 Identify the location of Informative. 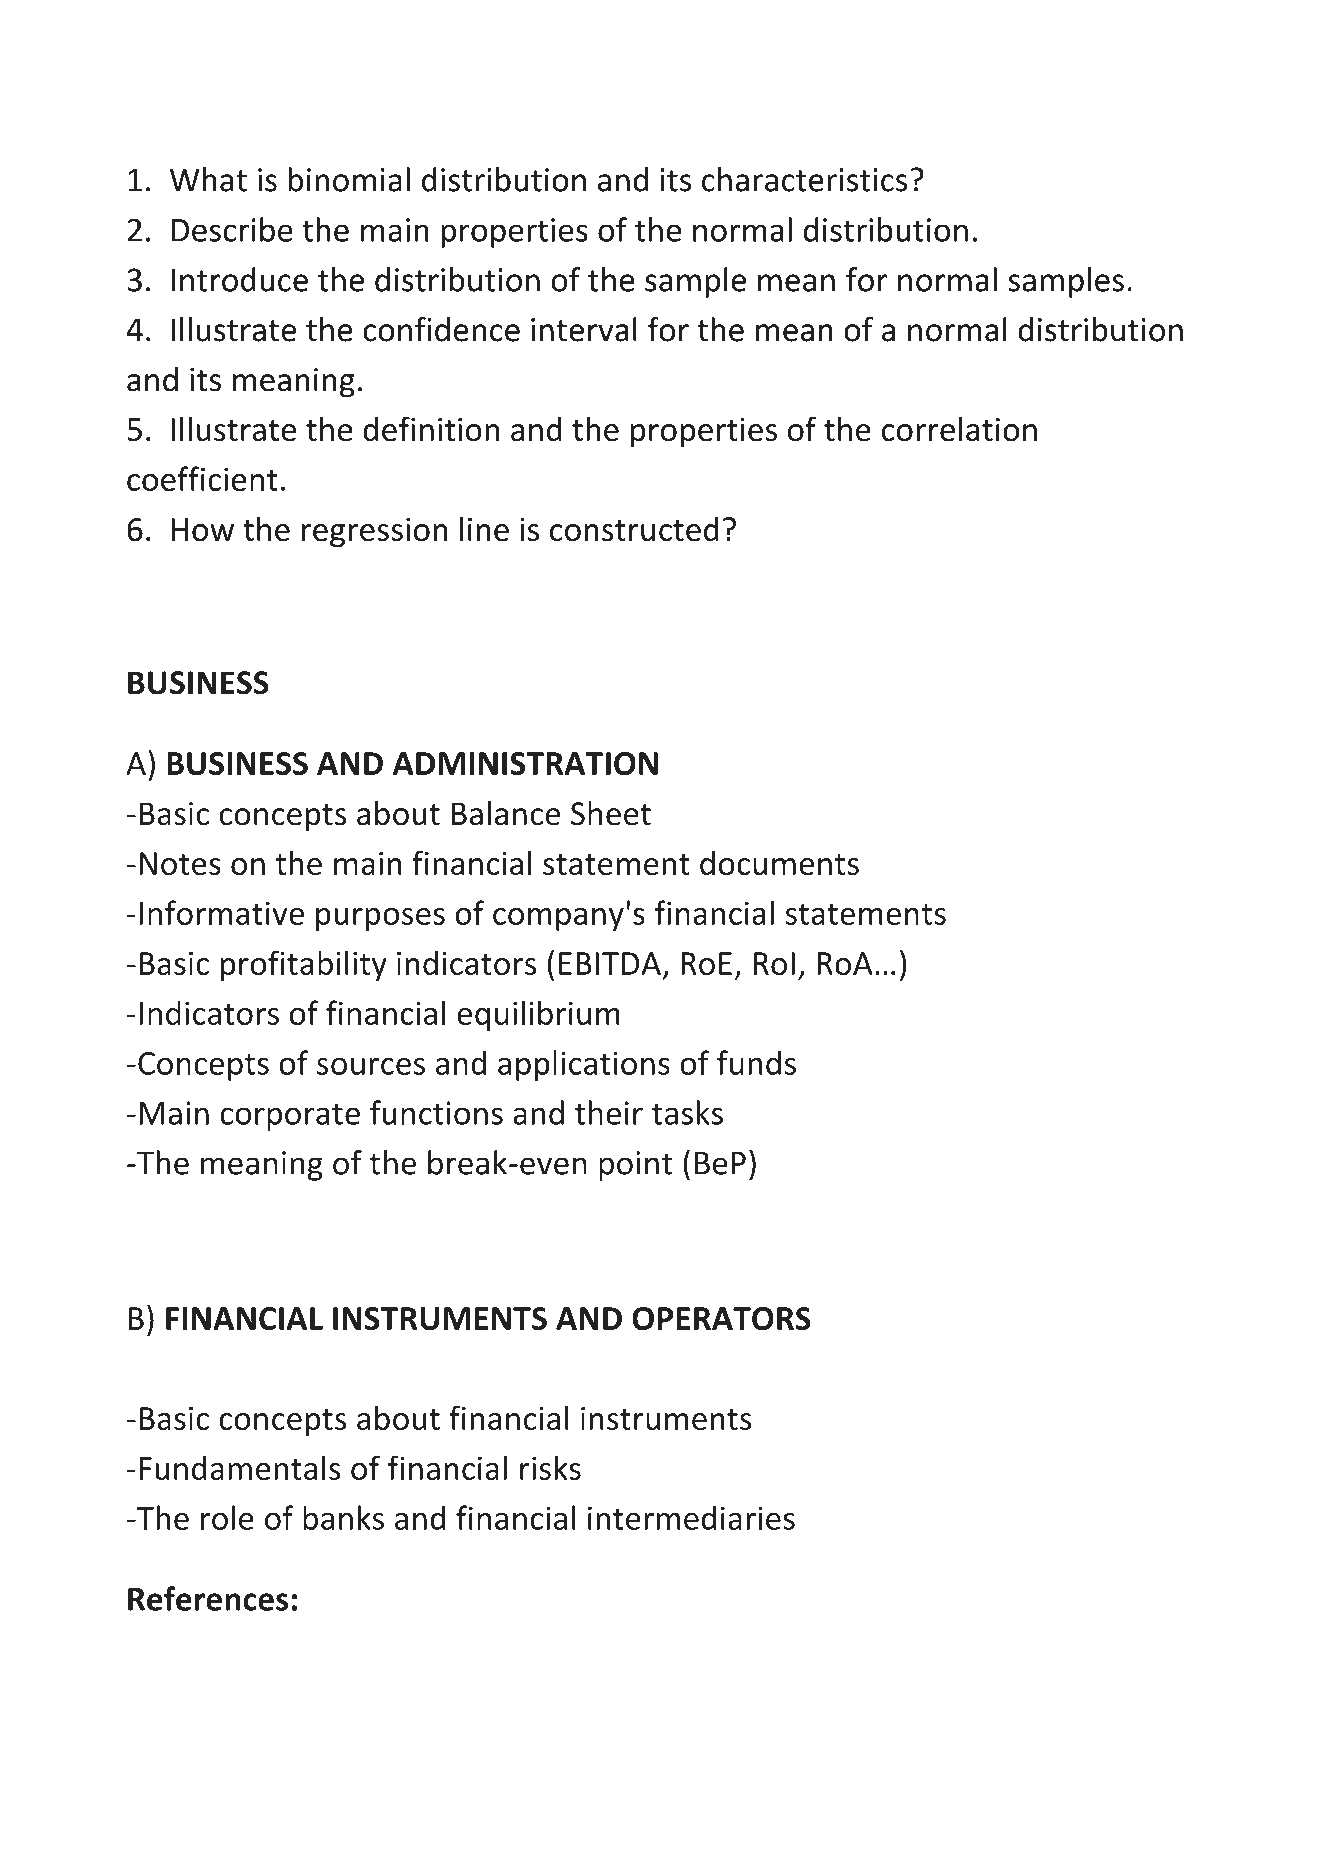
(222, 912).
